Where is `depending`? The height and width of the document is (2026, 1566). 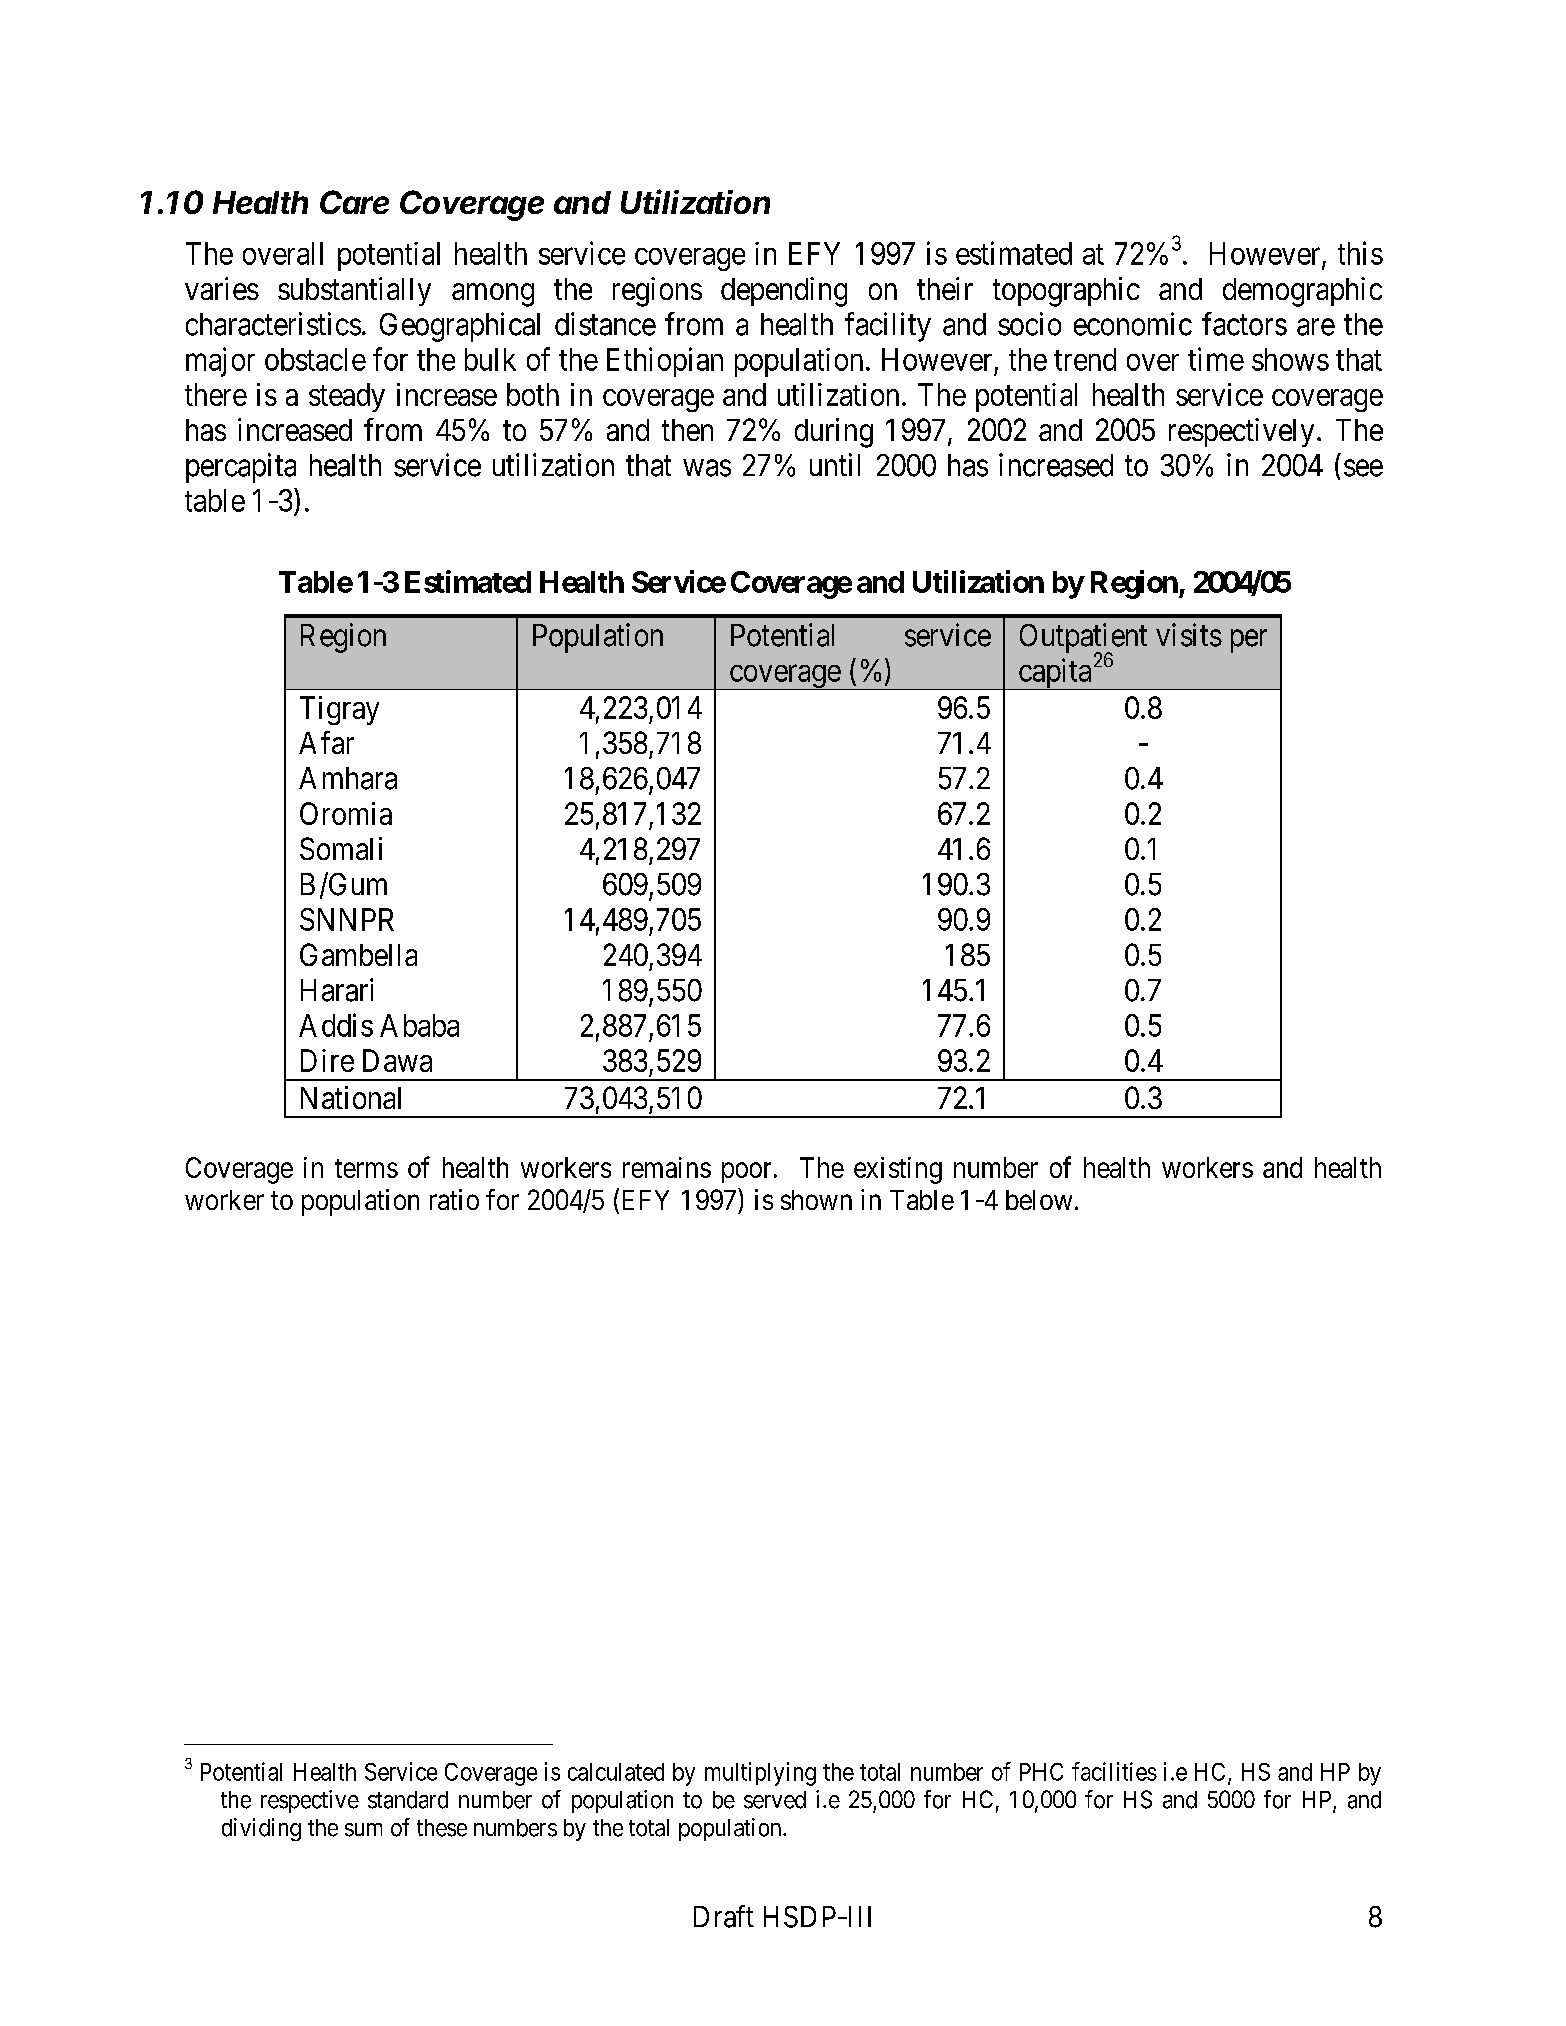 depending is located at coordinates (784, 292).
